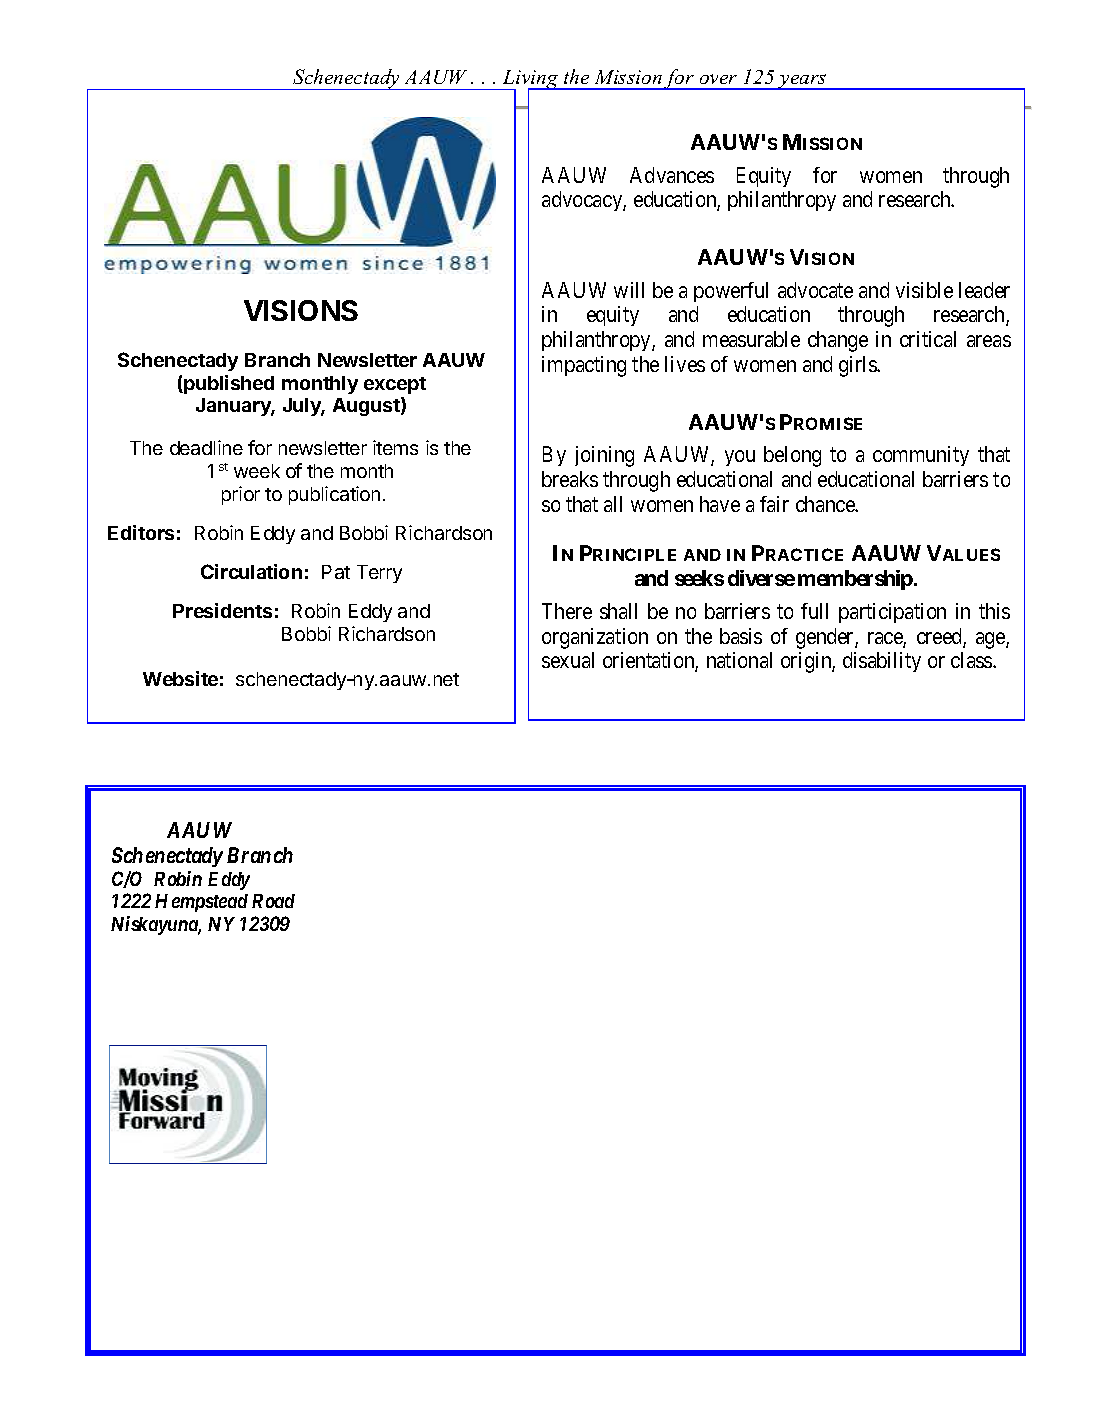 The image size is (1096, 1418). What do you see at coordinates (241, 495) in the document?
I see `prior` at bounding box center [241, 495].
